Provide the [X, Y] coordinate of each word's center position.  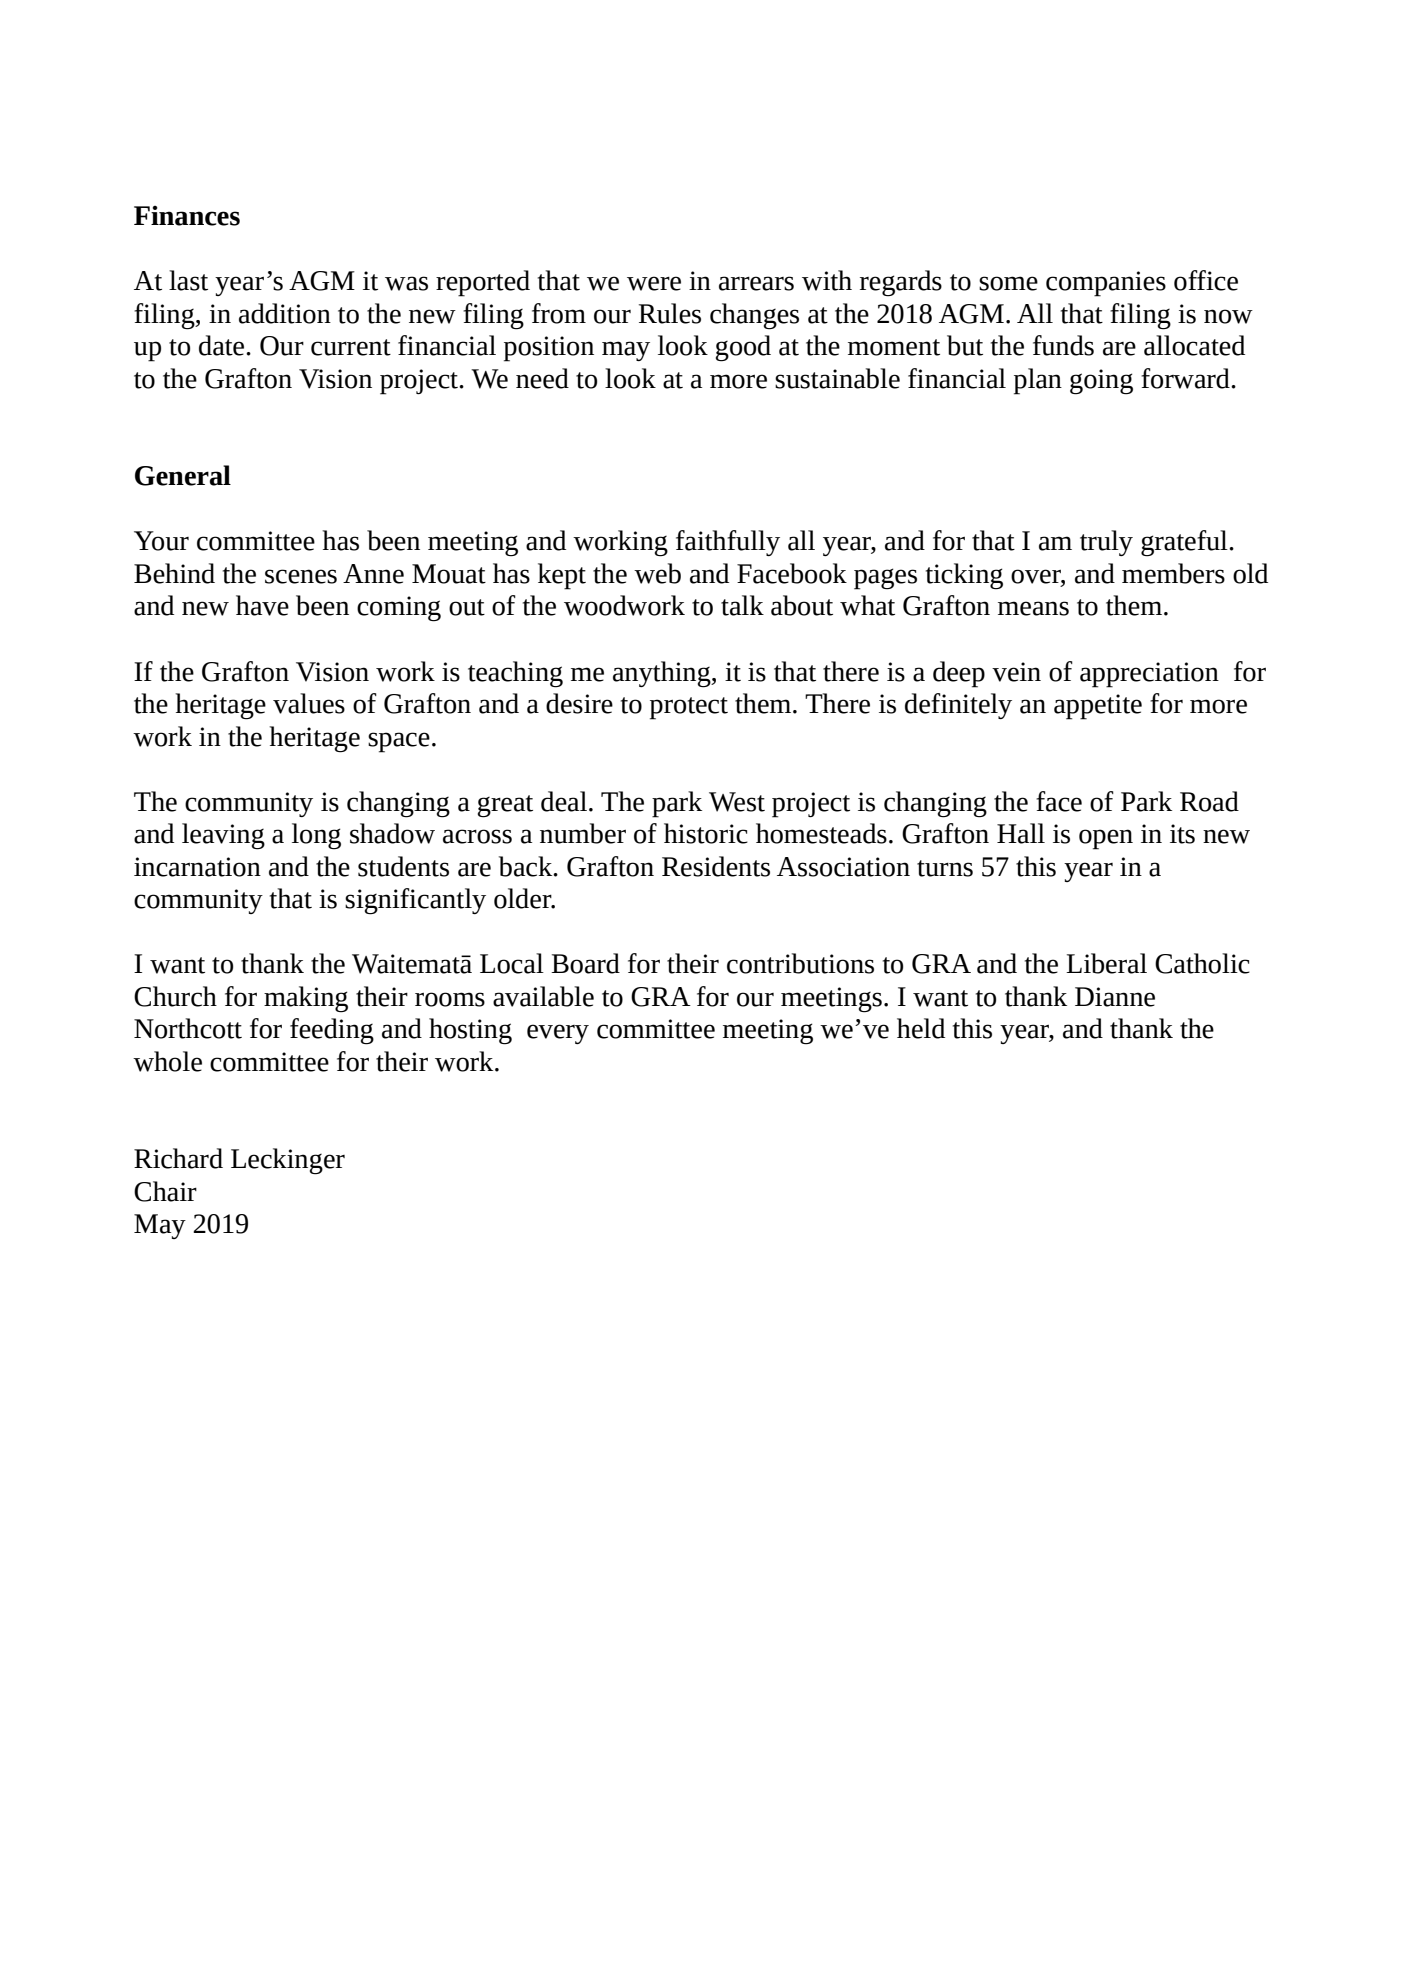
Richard [178, 1158]
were [654, 283]
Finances [187, 216]
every [558, 1034]
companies [1106, 284]
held [921, 1028]
